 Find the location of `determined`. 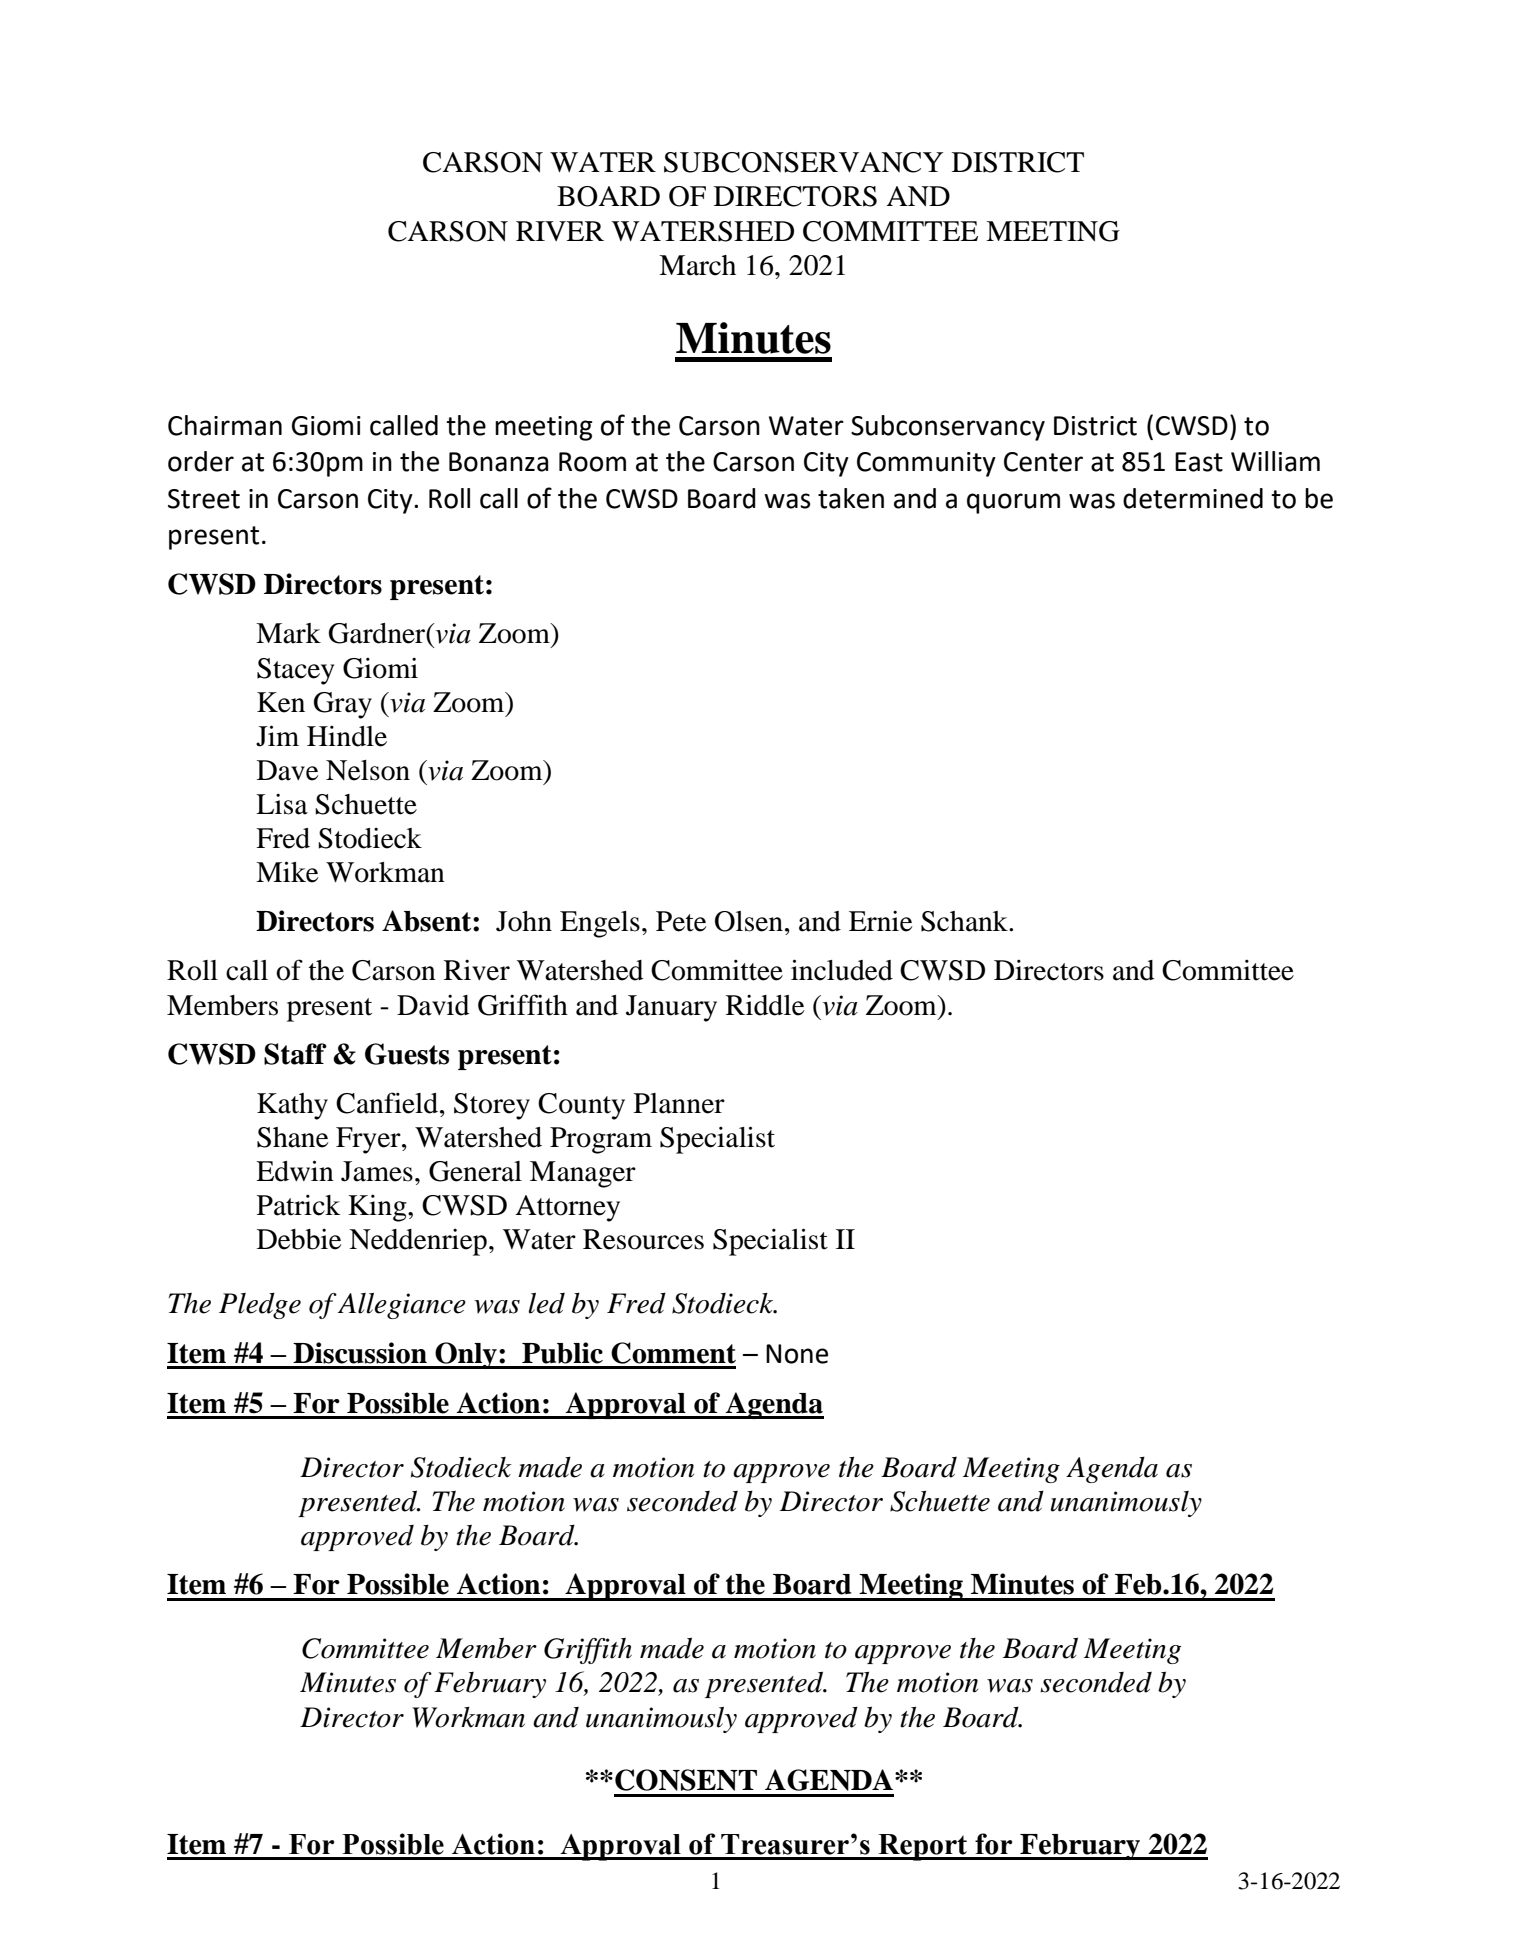

determined is located at coordinates (1193, 498).
